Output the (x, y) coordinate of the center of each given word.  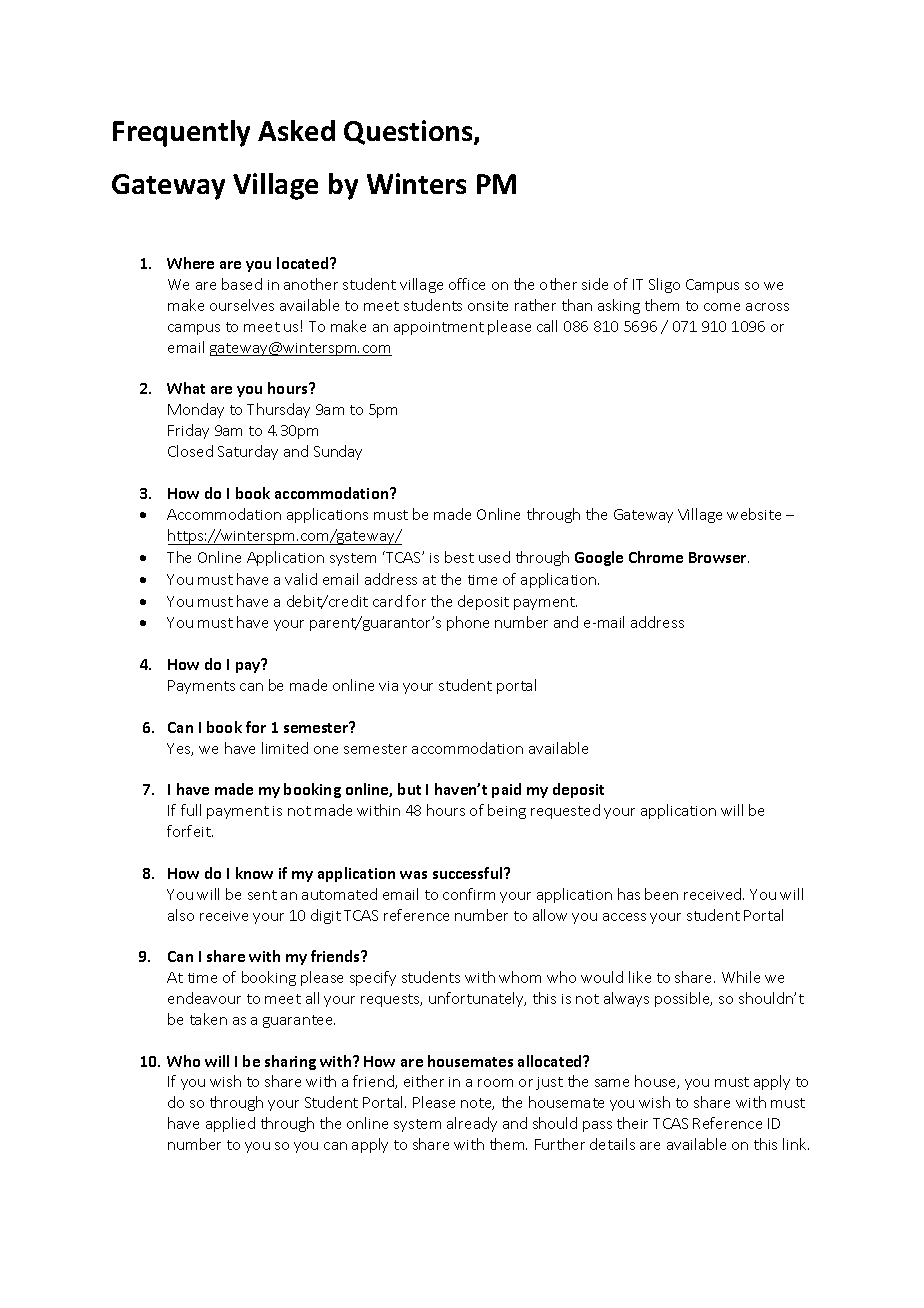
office (467, 284)
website (754, 514)
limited (285, 748)
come (722, 307)
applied (230, 1124)
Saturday (248, 452)
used (494, 557)
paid (506, 790)
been (661, 894)
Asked (296, 130)
